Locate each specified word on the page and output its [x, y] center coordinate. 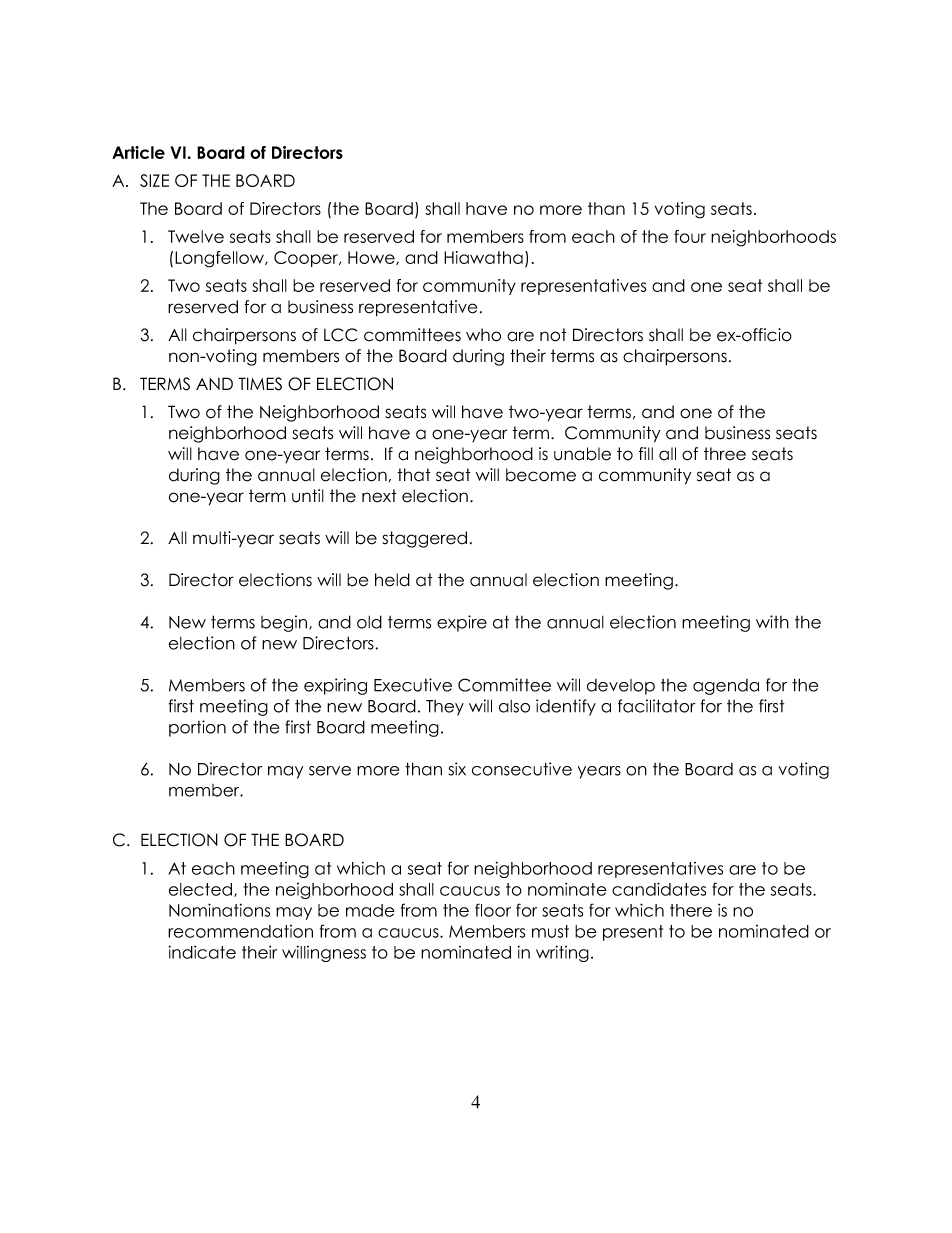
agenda [726, 687]
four [690, 236]
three [725, 454]
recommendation [240, 931]
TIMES [260, 384]
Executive [413, 685]
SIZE [154, 180]
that [414, 475]
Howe [372, 258]
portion [197, 728]
